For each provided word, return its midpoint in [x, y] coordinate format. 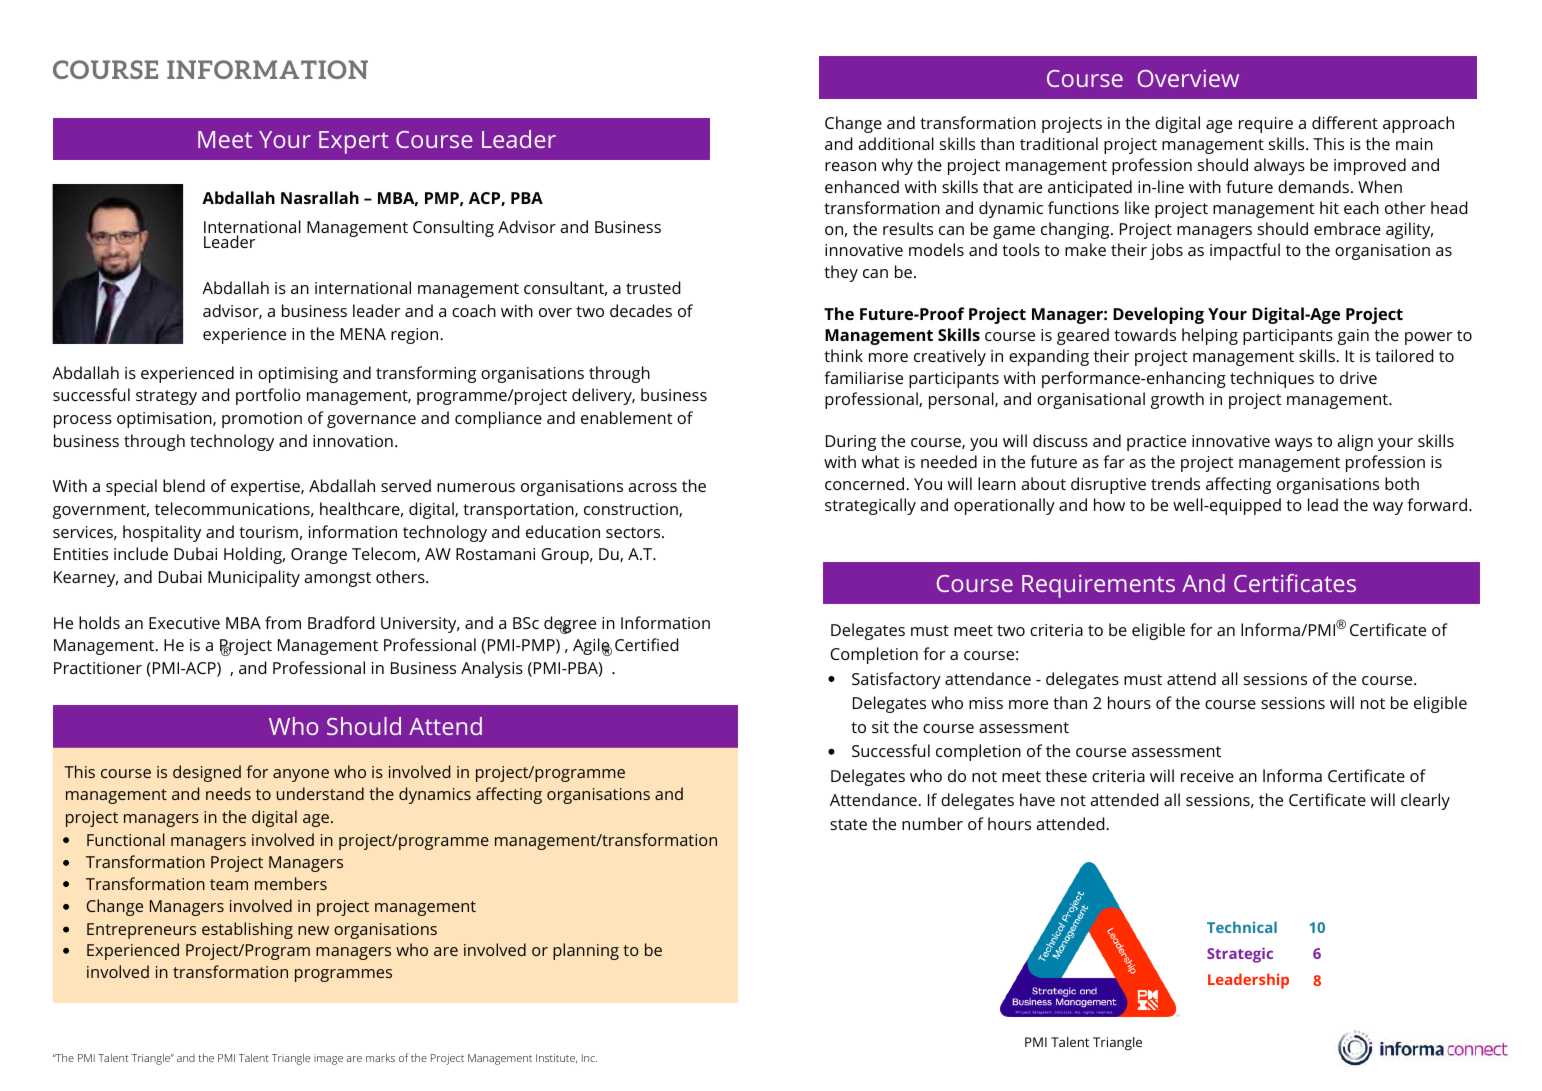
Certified [646, 644]
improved [1370, 166]
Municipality [254, 578]
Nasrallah [320, 197]
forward [1437, 504]
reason [850, 166]
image [328, 1059]
